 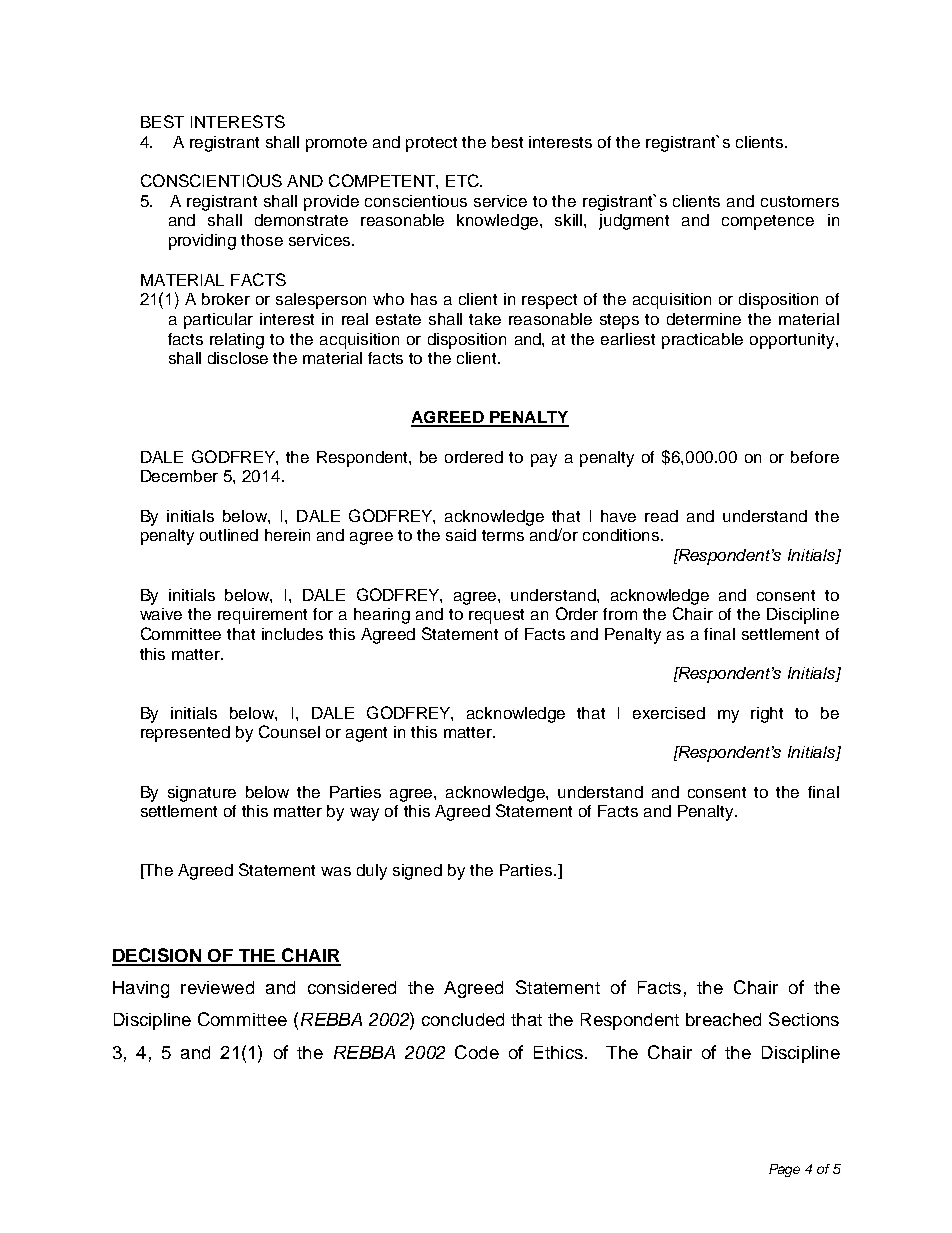 I want to click on signed, so click(x=417, y=872).
